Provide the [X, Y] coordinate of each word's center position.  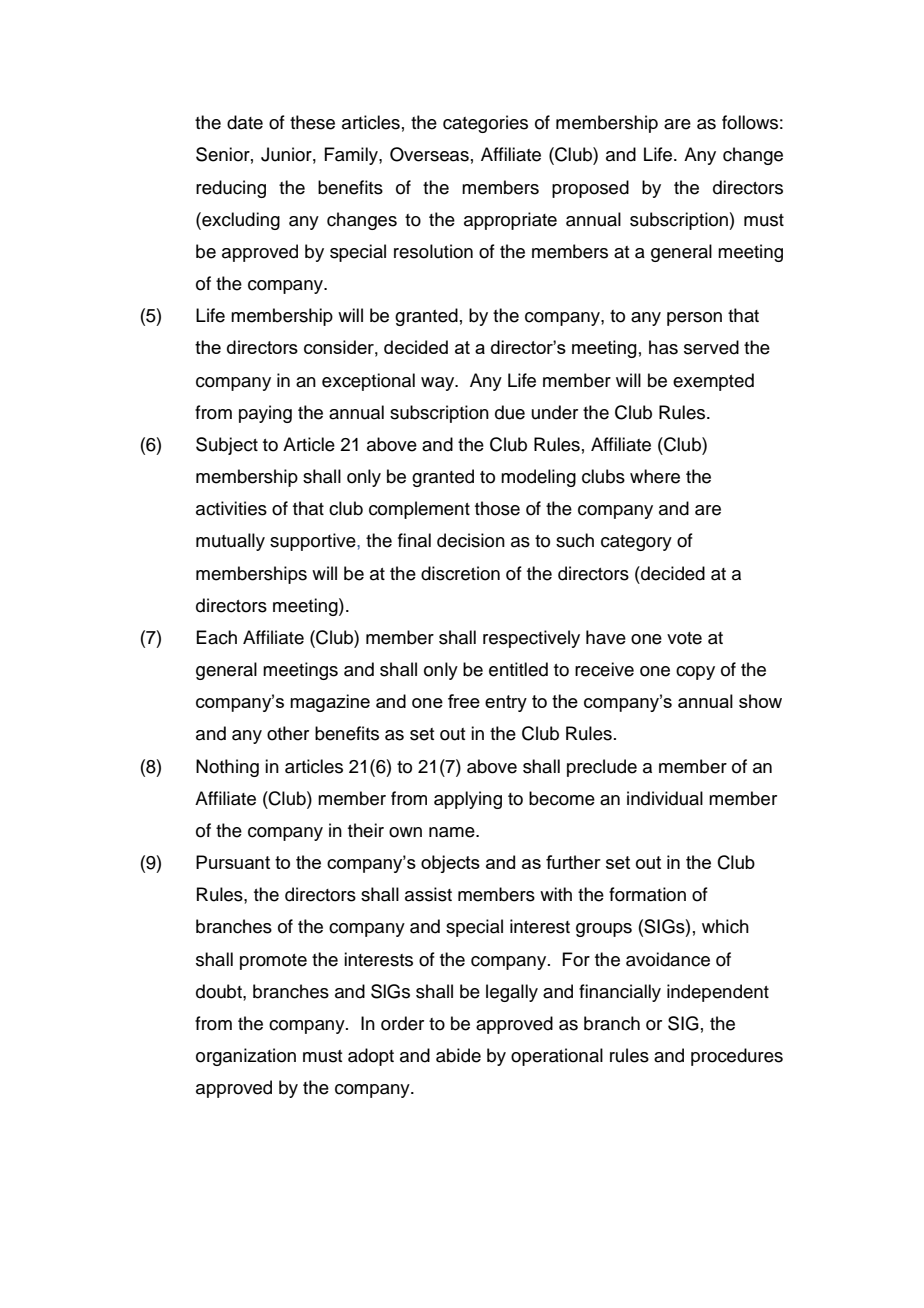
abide [458, 1055]
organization [246, 1057]
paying [265, 414]
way [439, 384]
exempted [713, 382]
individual [665, 798]
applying [468, 800]
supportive [314, 542]
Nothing [227, 768]
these [312, 122]
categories [485, 124]
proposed [590, 189]
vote [684, 638]
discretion [460, 573]
